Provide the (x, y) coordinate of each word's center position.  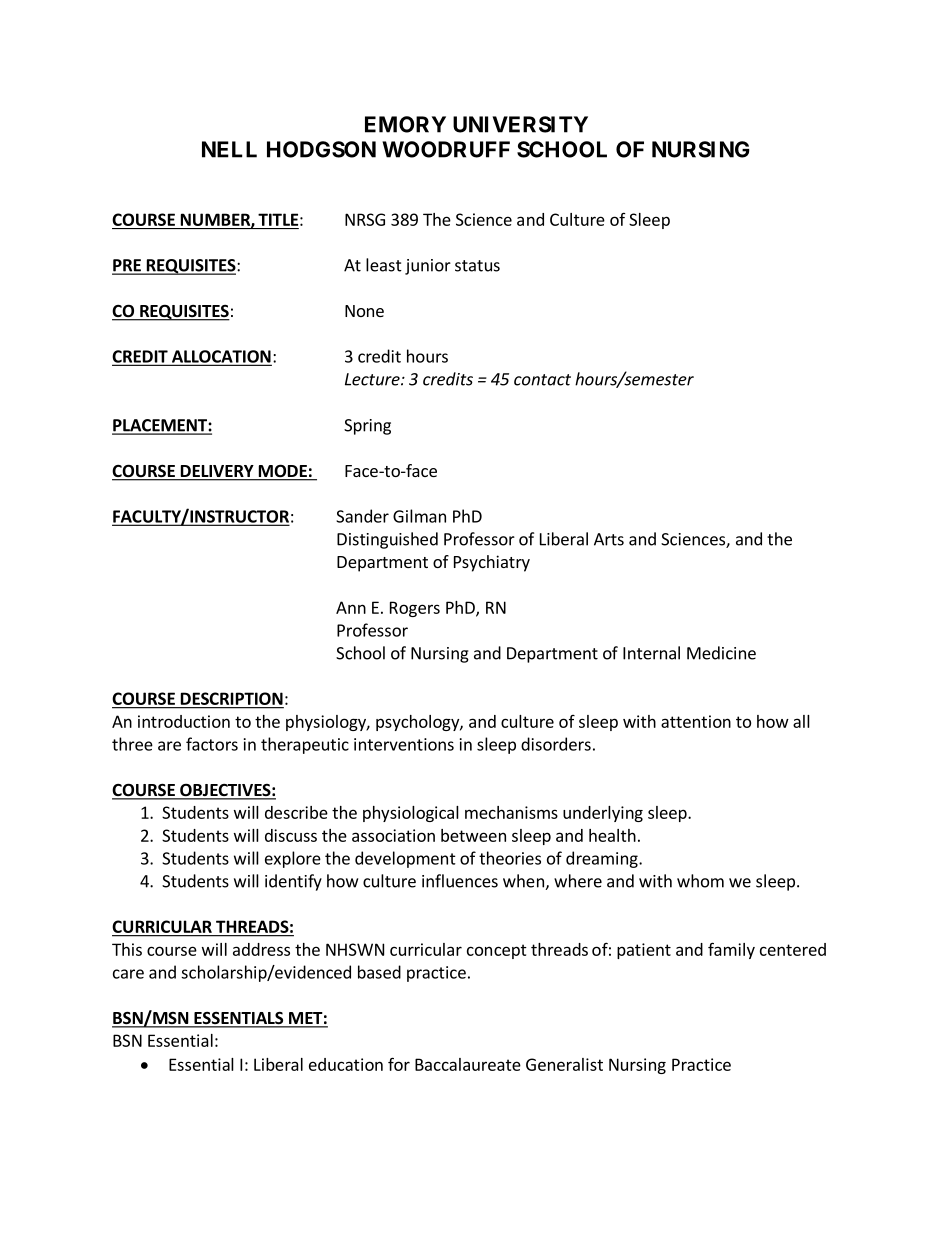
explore (293, 859)
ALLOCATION (220, 357)
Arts (609, 539)
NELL (229, 149)
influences (460, 881)
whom (700, 881)
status (477, 266)
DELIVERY (217, 471)
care (128, 974)
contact (542, 380)
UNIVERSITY (520, 124)
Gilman (419, 516)
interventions (404, 744)
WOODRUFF (446, 149)
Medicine (721, 653)
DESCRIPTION (231, 700)
